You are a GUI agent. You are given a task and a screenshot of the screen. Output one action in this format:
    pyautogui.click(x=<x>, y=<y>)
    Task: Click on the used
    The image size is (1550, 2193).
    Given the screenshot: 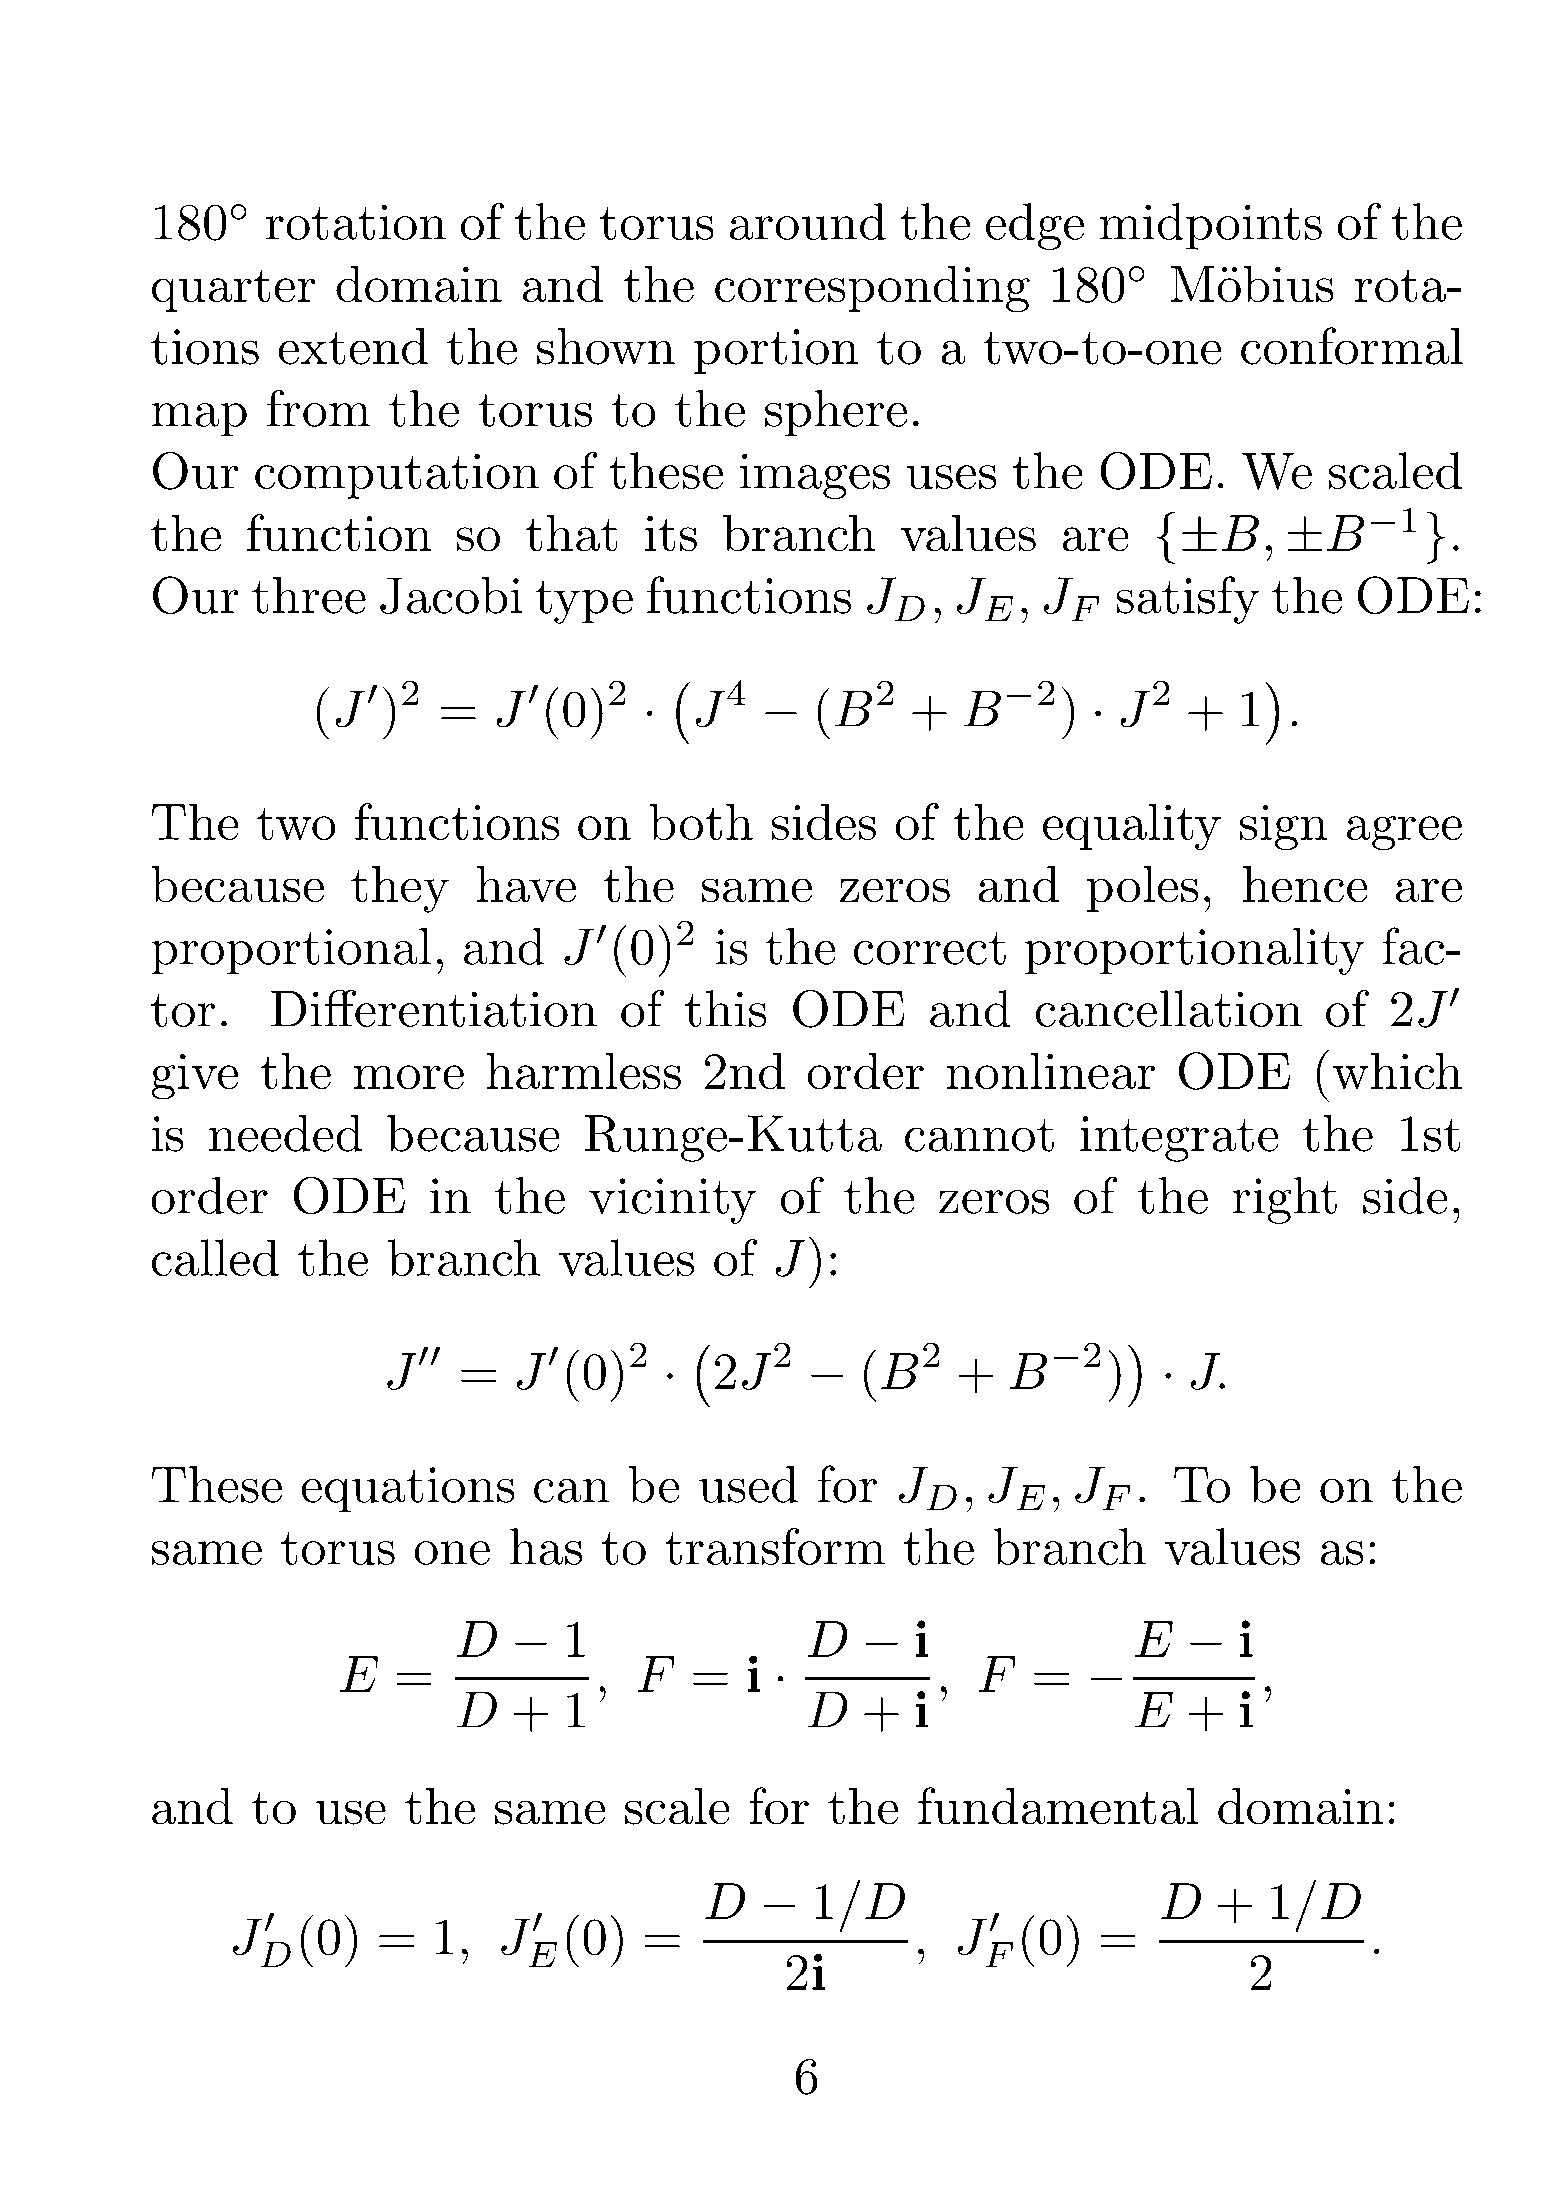 What is the action you would take?
    pyautogui.click(x=748, y=1484)
